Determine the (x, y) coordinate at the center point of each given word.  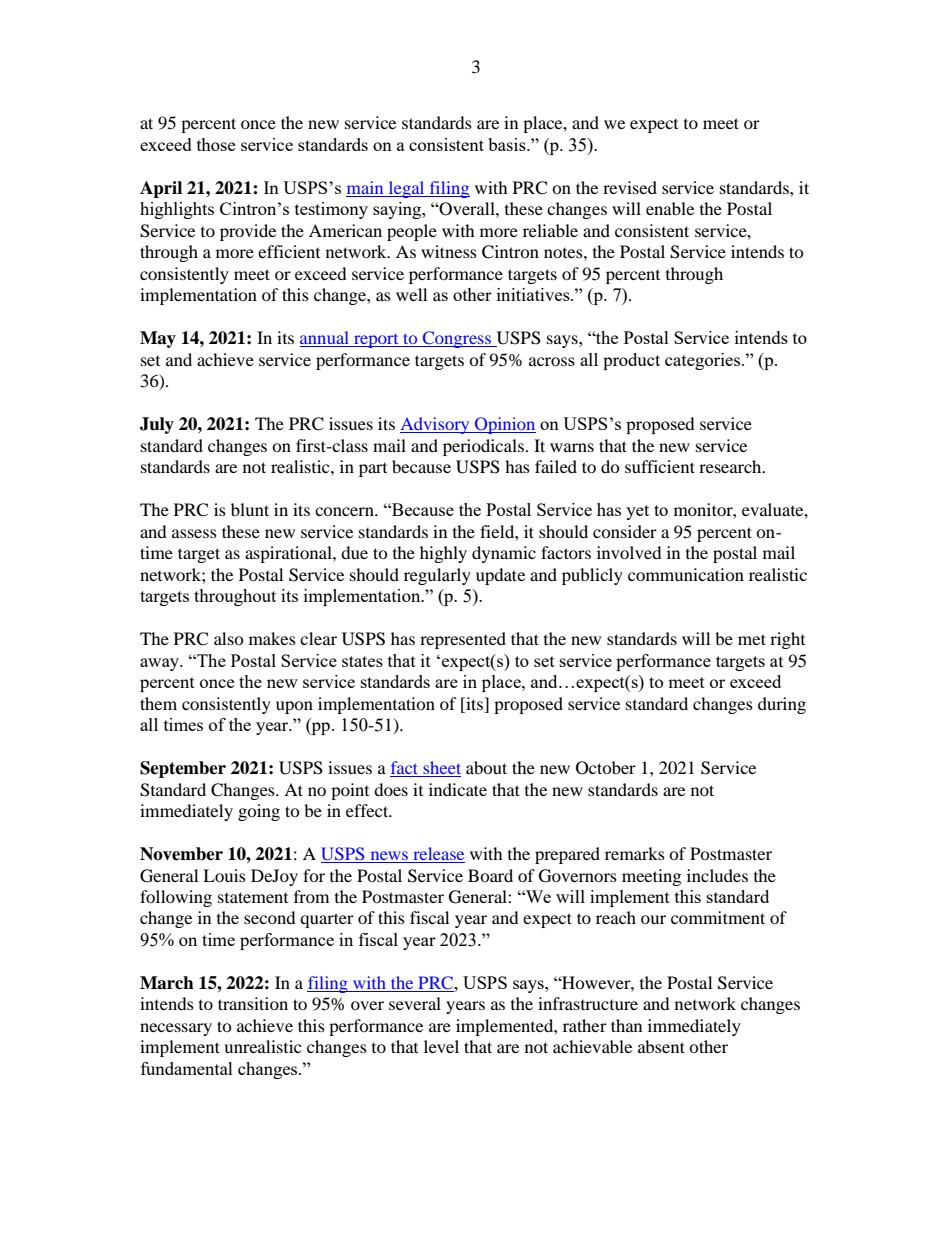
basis (508, 144)
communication (686, 574)
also (229, 638)
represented (463, 640)
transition (253, 1003)
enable (670, 208)
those (216, 144)
